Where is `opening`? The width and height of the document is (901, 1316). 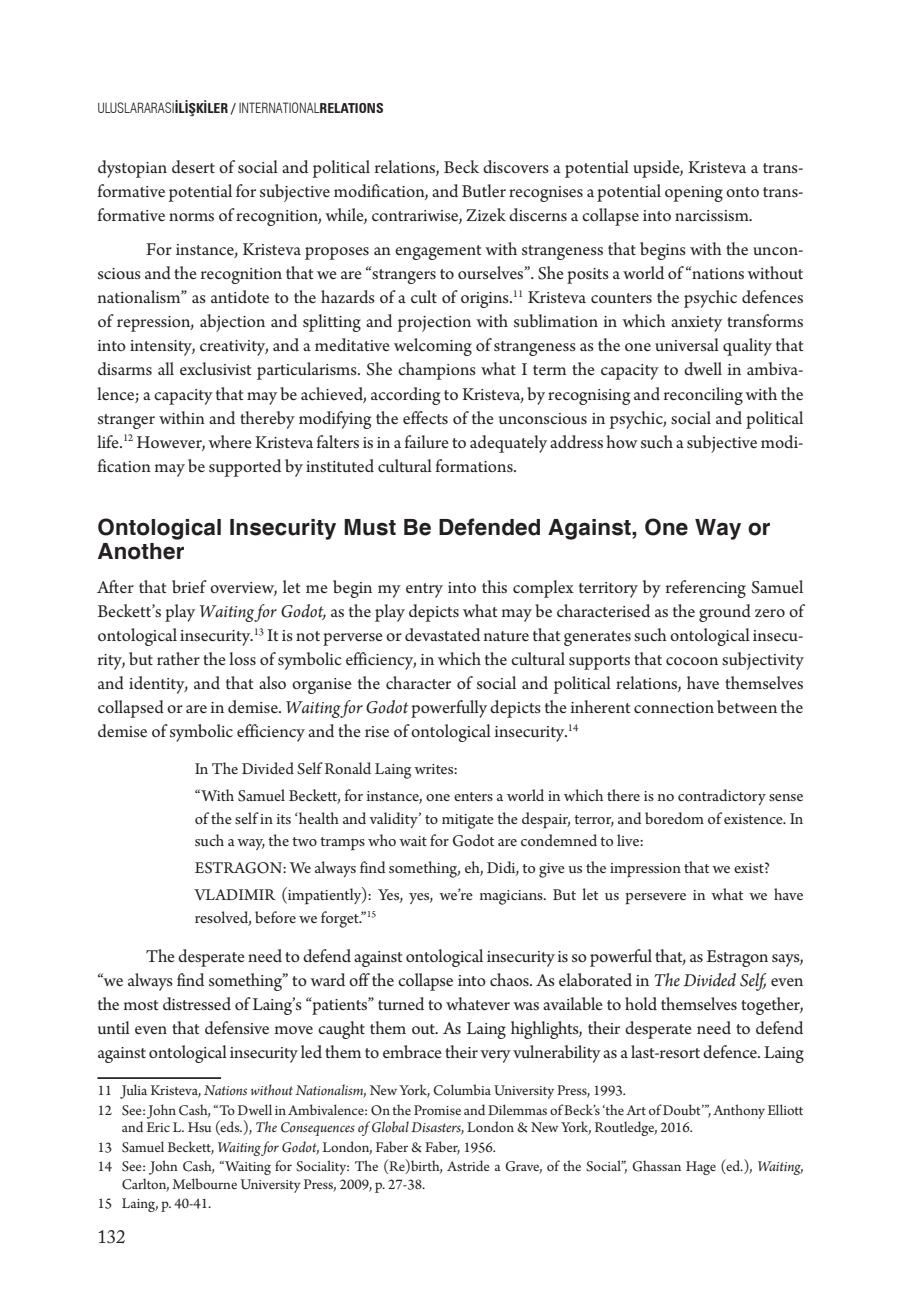 opening is located at coordinates (694, 194).
